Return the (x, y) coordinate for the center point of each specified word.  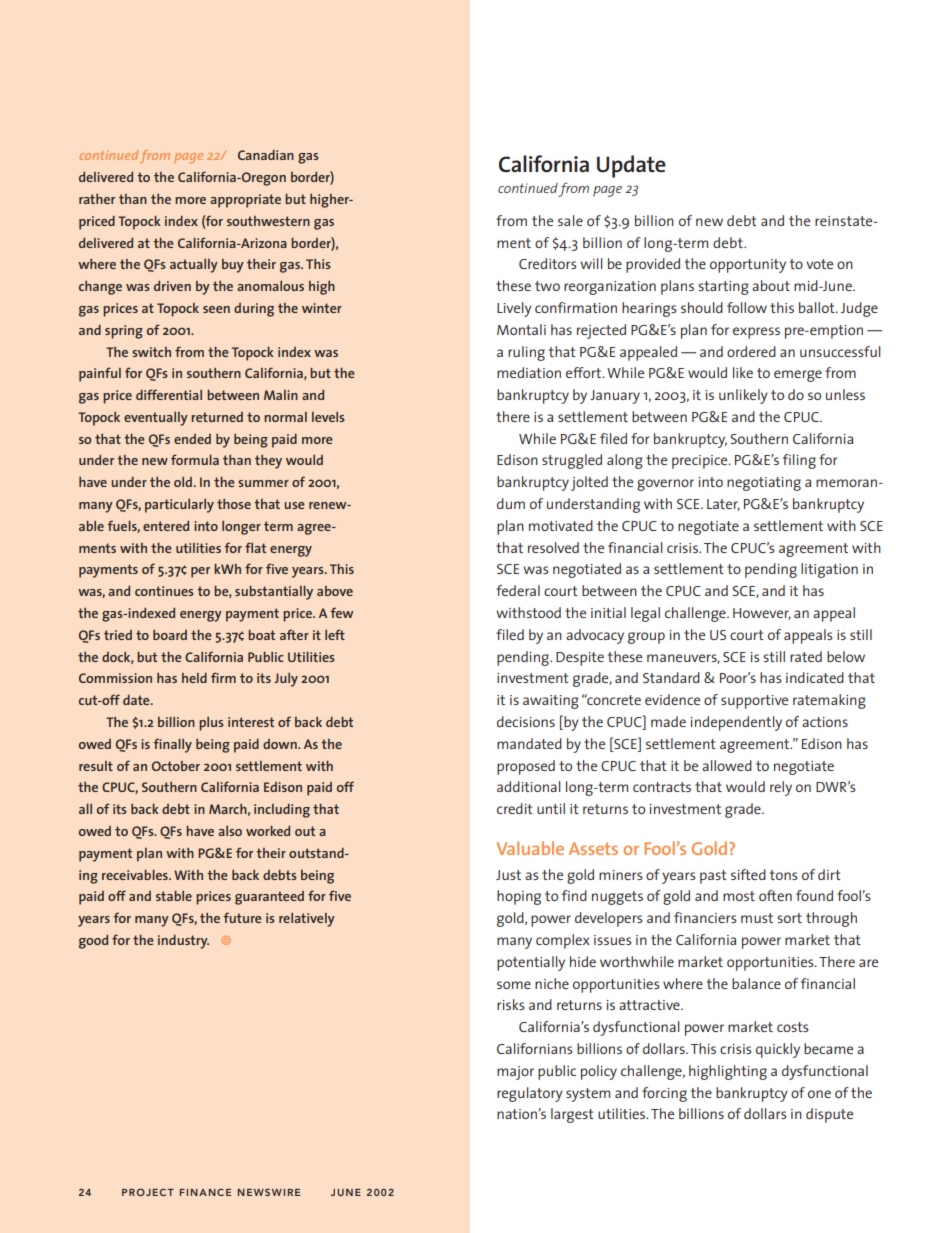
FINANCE (205, 1192)
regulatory (530, 1094)
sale (570, 220)
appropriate (245, 201)
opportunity (748, 266)
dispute (829, 1115)
